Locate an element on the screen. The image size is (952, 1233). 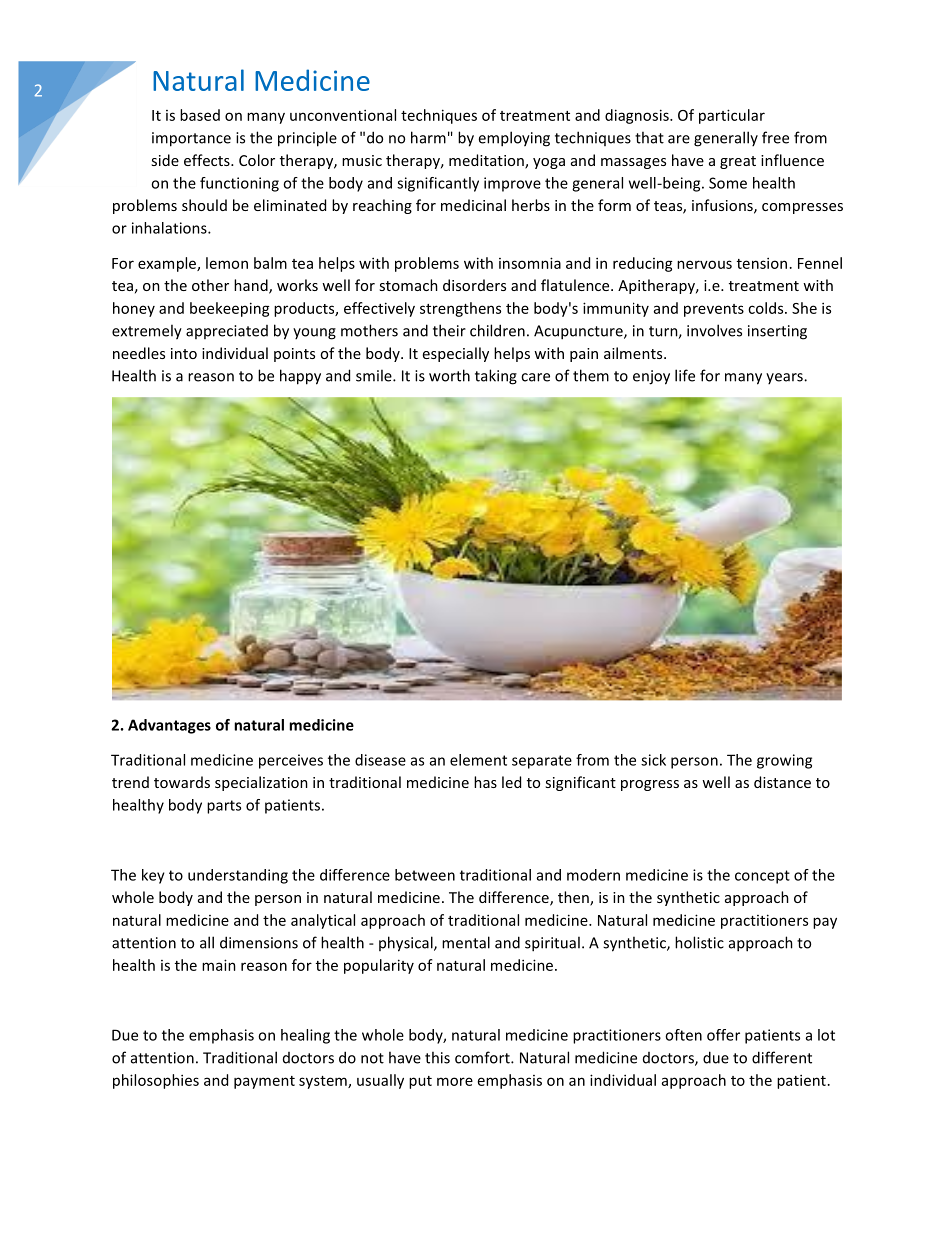
importance is located at coordinates (191, 139).
